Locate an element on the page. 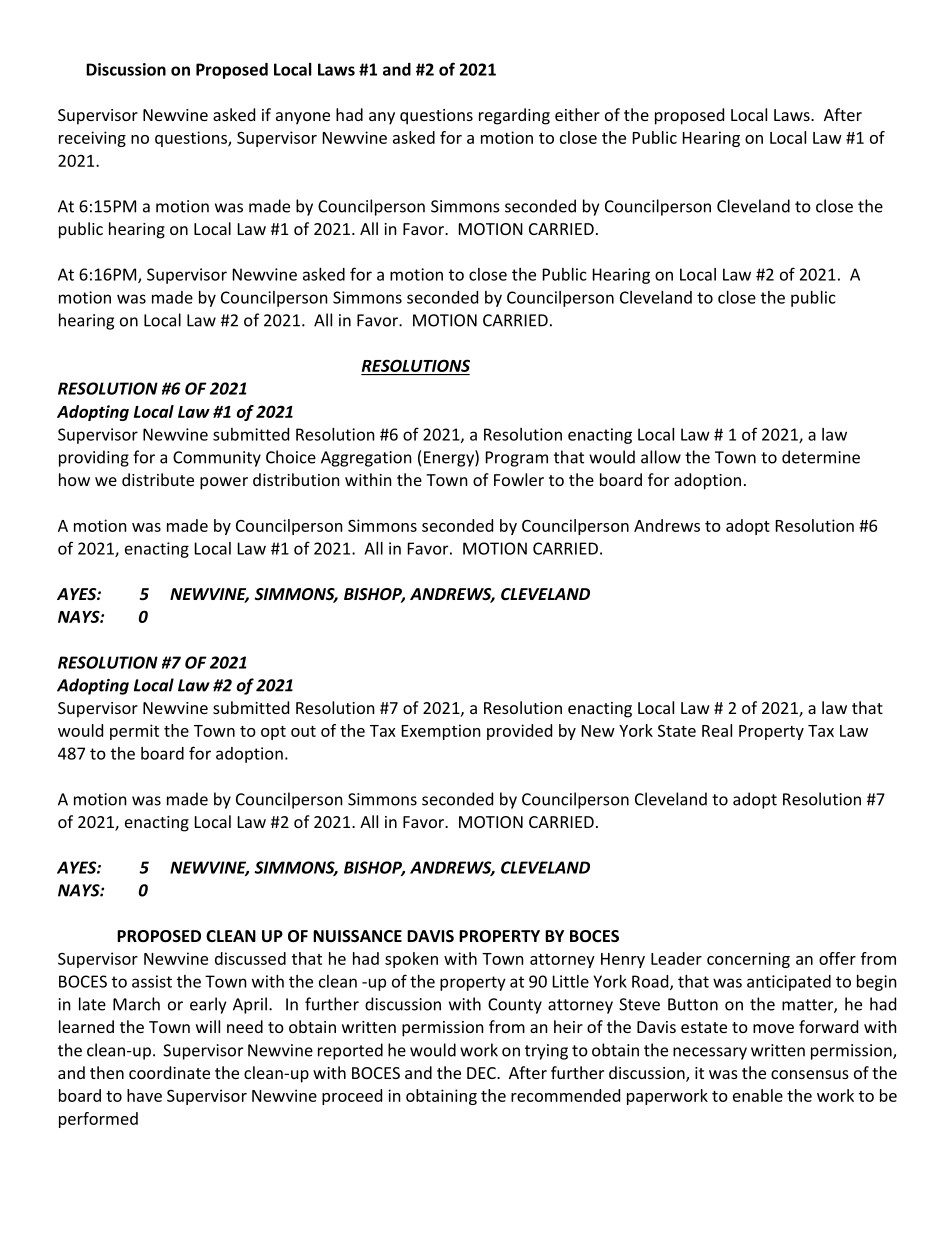  Real is located at coordinates (717, 730).
